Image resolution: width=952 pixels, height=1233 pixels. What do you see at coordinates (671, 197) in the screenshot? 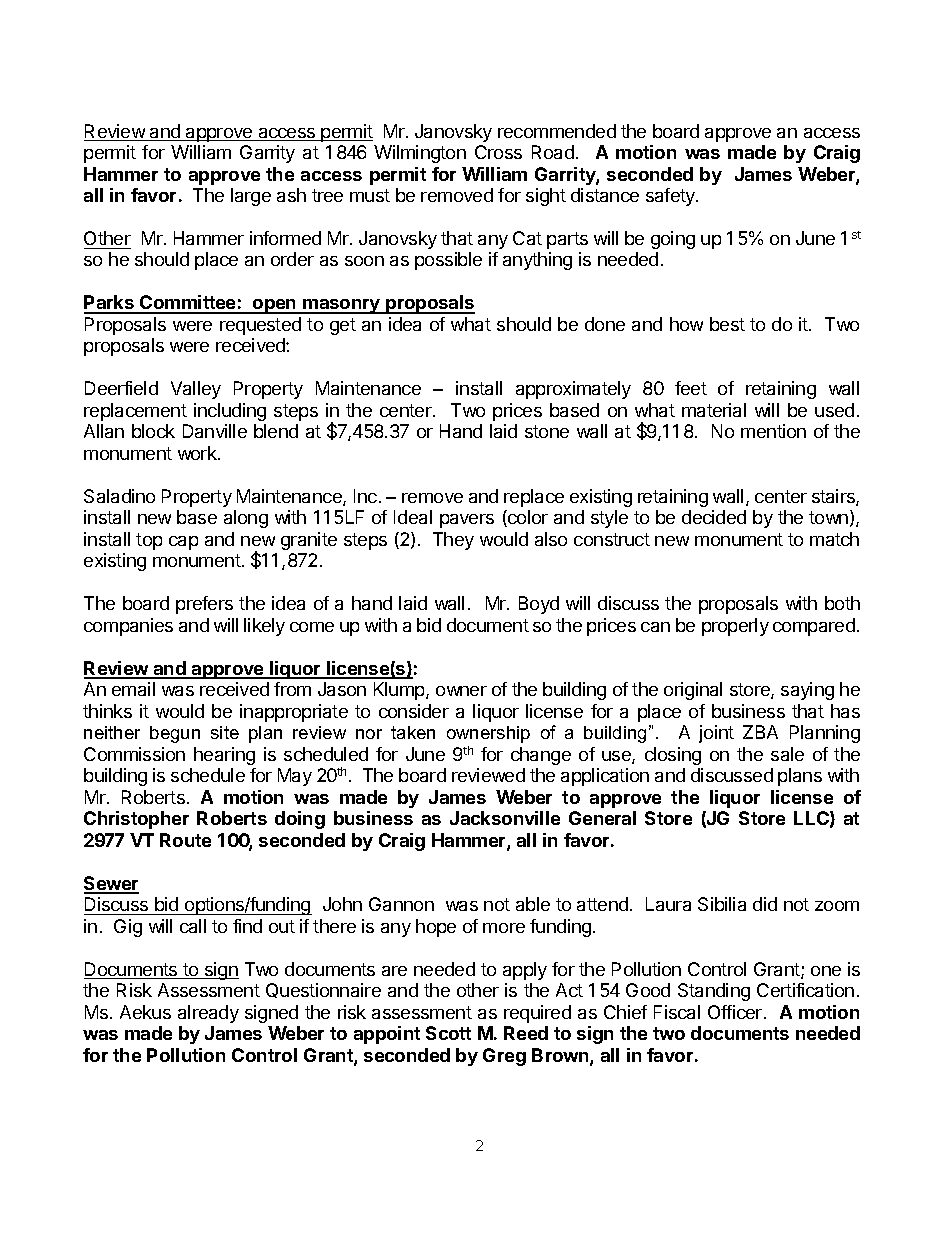
I see `safety` at bounding box center [671, 197].
